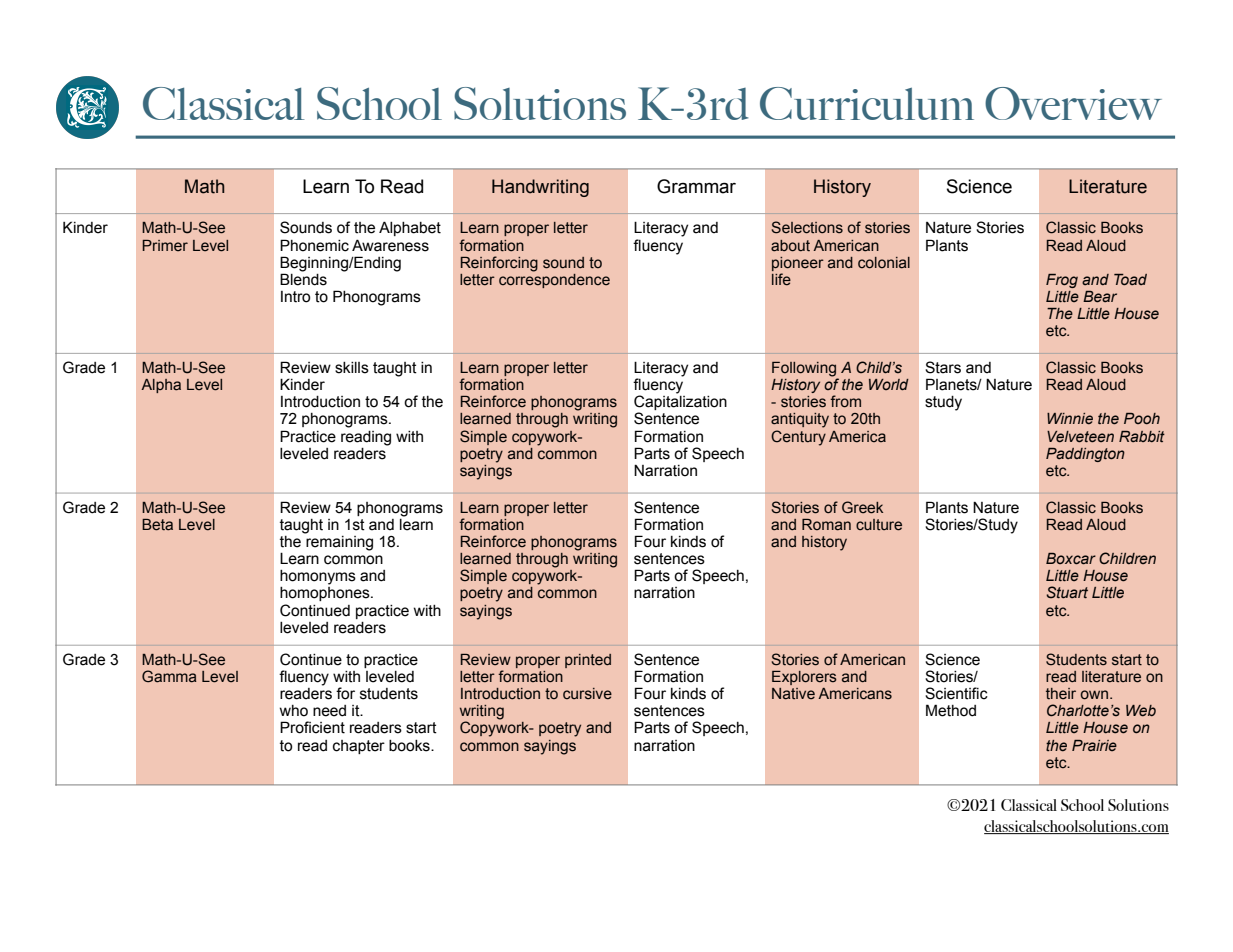  What do you see at coordinates (352, 368) in the image?
I see `skills` at bounding box center [352, 368].
